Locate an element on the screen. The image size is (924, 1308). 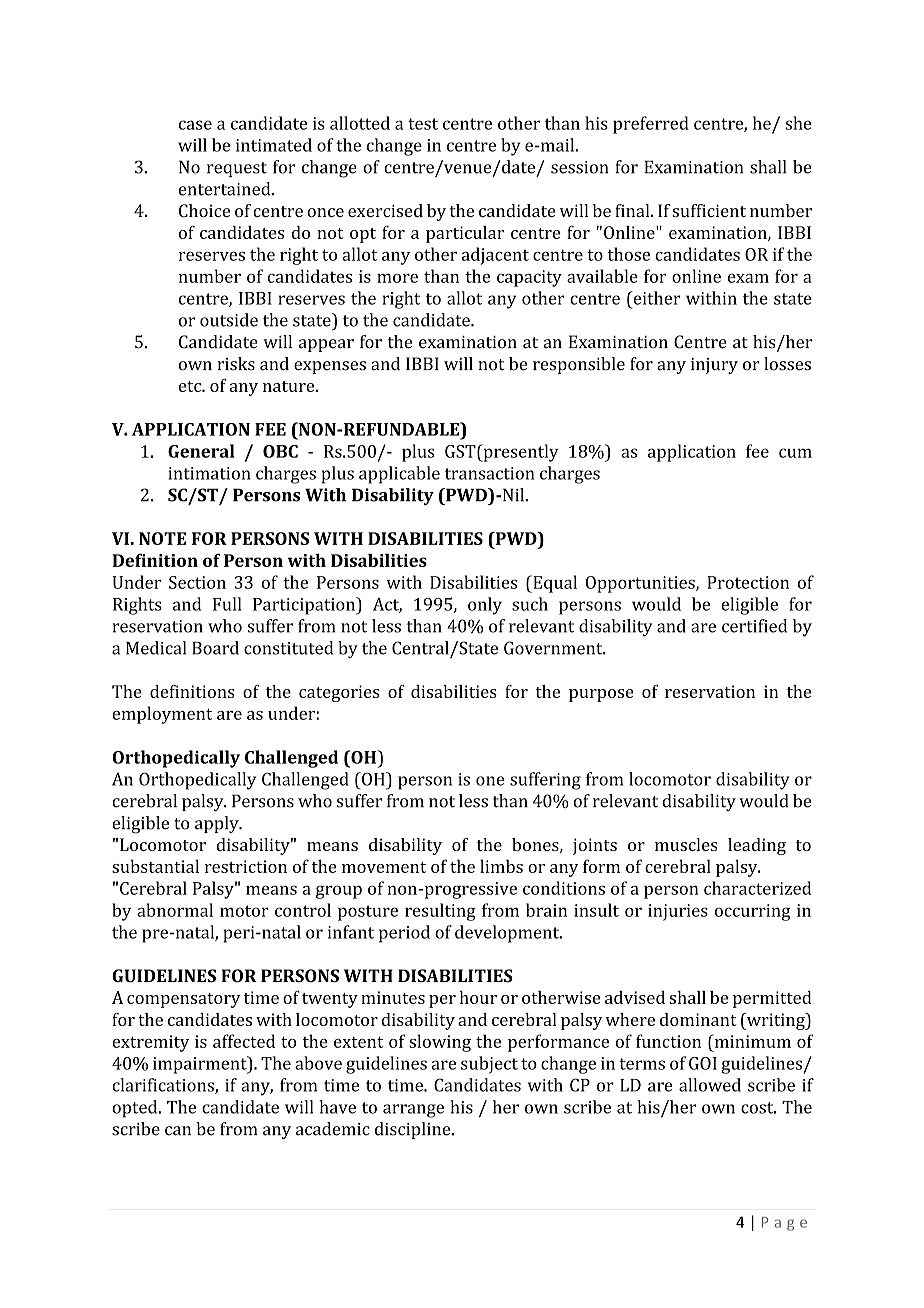
request is located at coordinates (237, 169).
